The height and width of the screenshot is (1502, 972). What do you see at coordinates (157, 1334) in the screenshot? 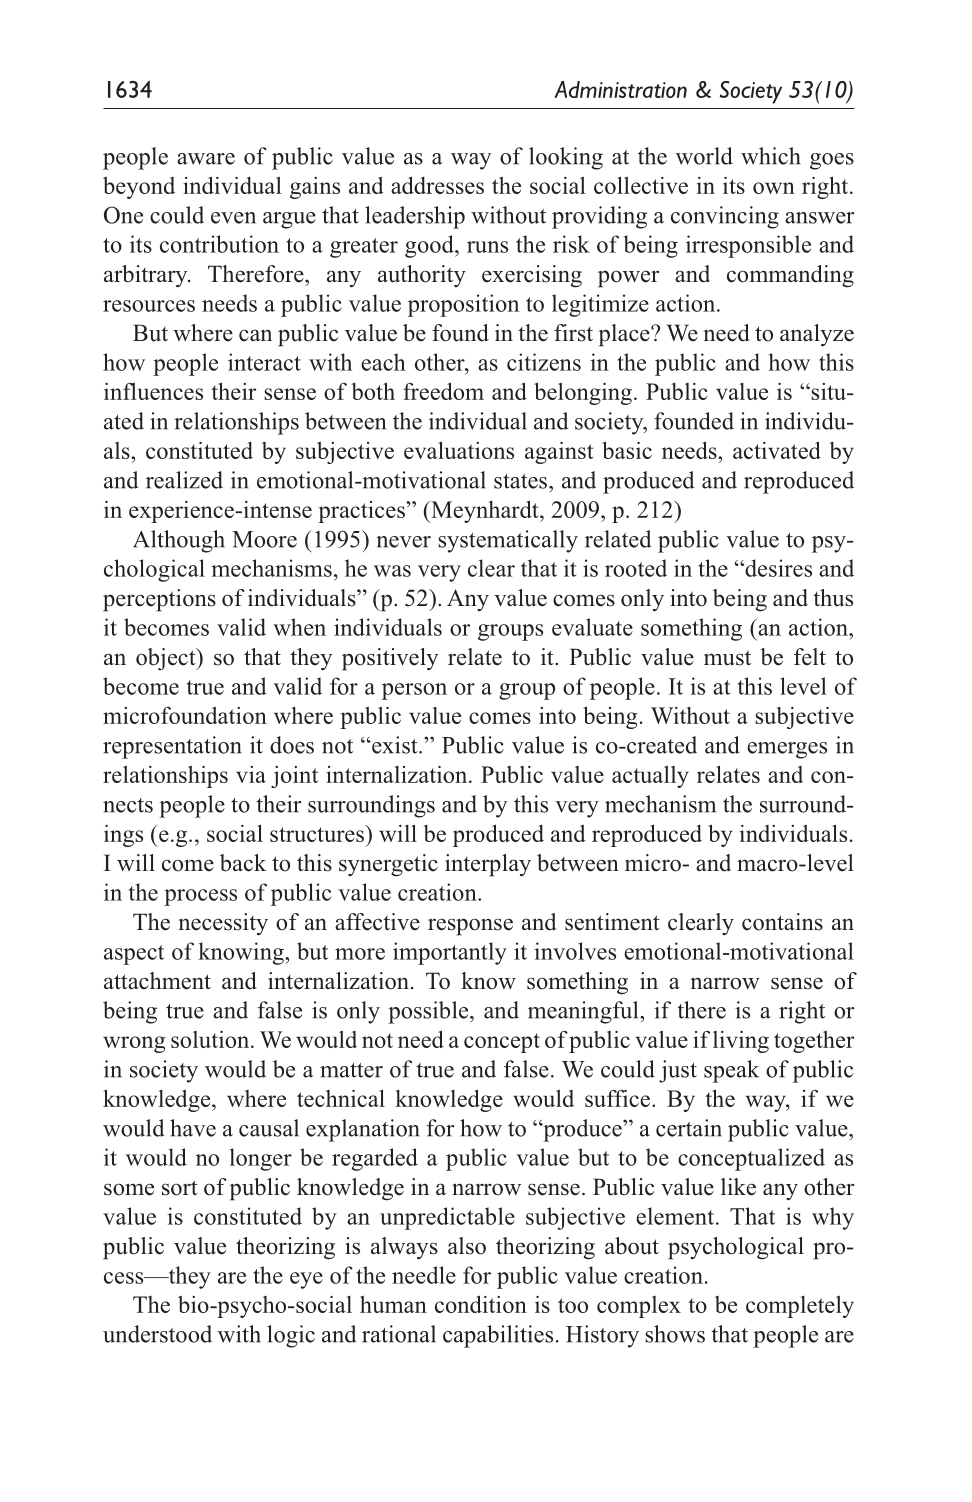
I see `understood` at bounding box center [157, 1334].
